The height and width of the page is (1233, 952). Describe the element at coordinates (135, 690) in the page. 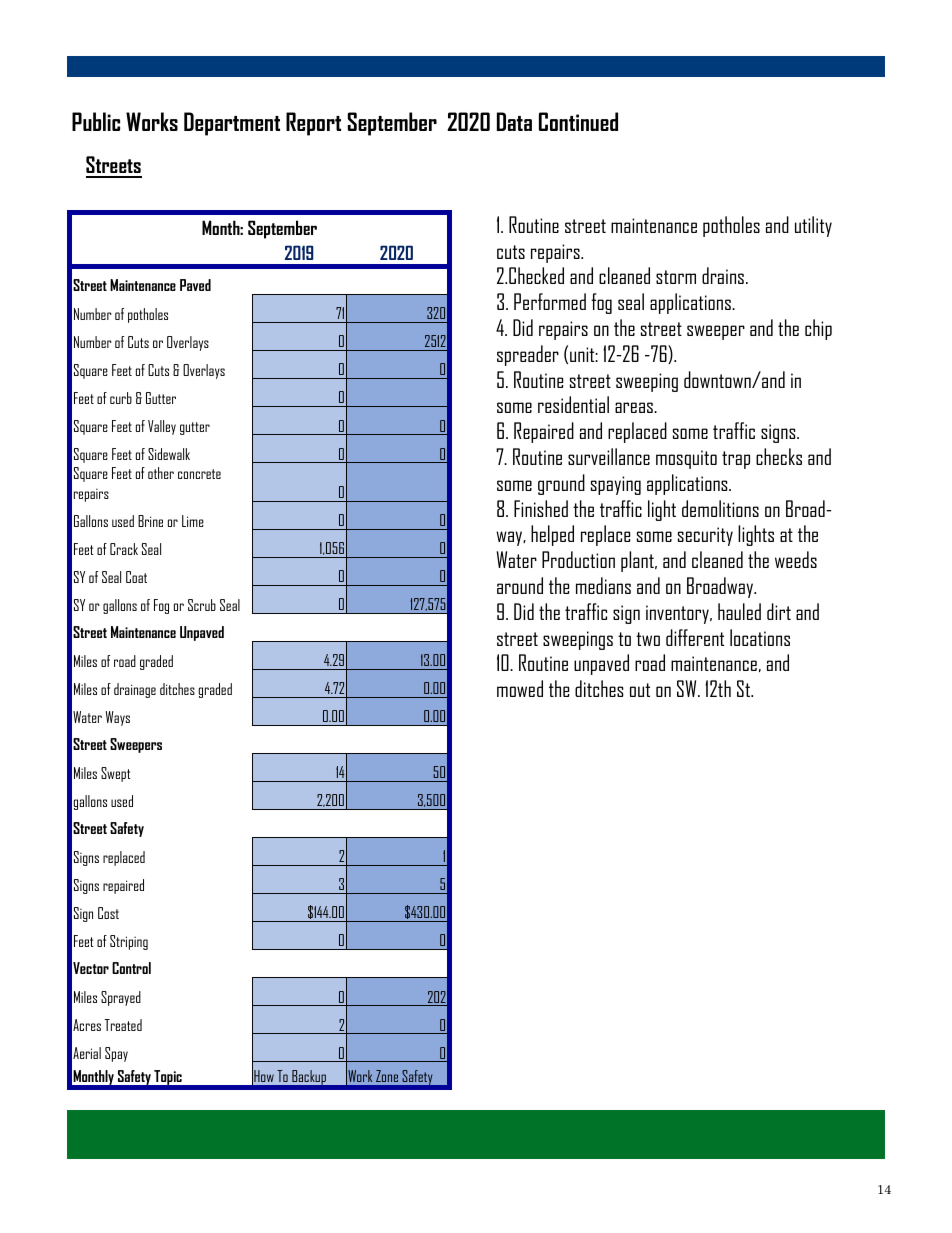

I see `drainage` at that location.
